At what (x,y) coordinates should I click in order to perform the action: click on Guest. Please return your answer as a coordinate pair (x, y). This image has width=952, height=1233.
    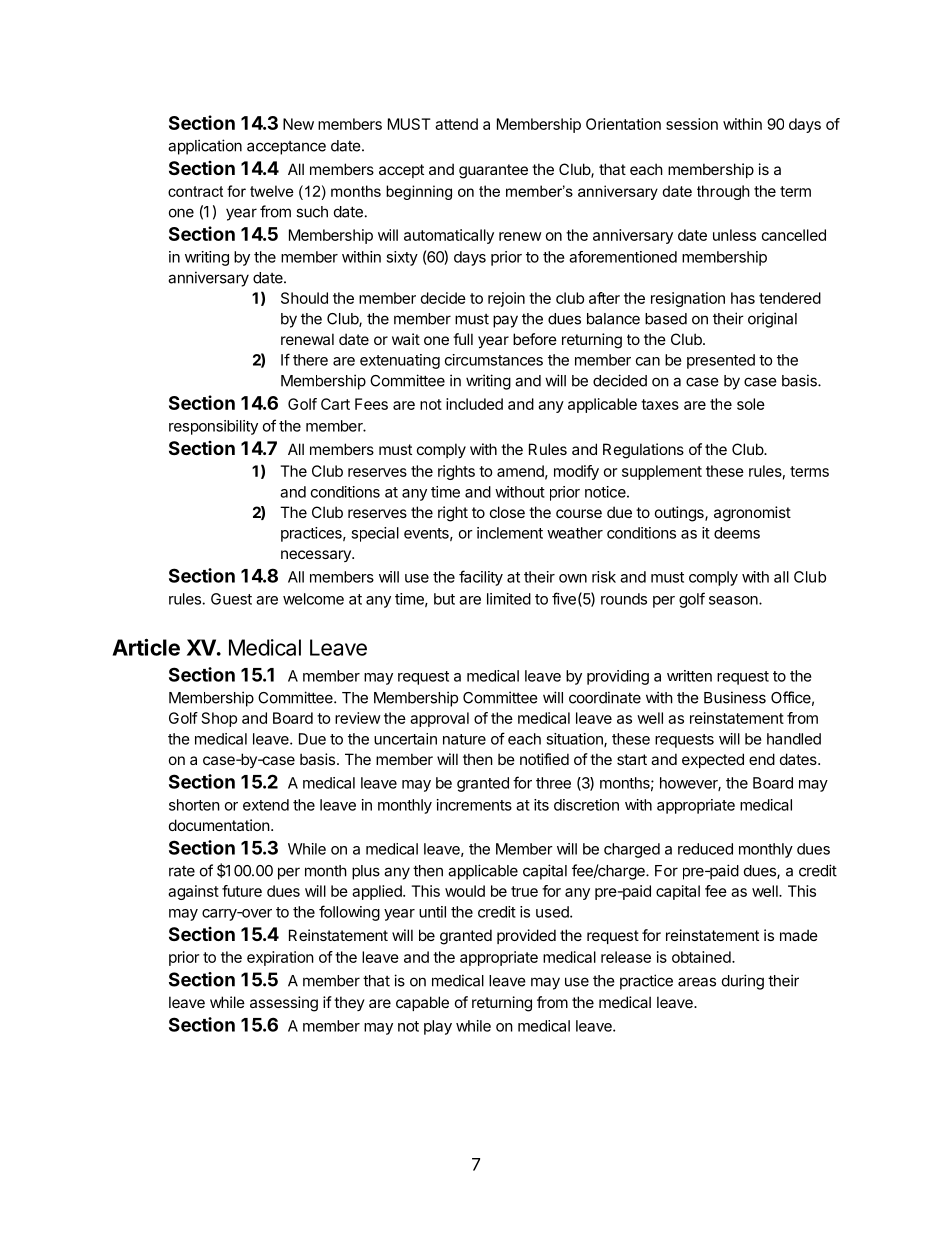
    Looking at the image, I should click on (231, 599).
